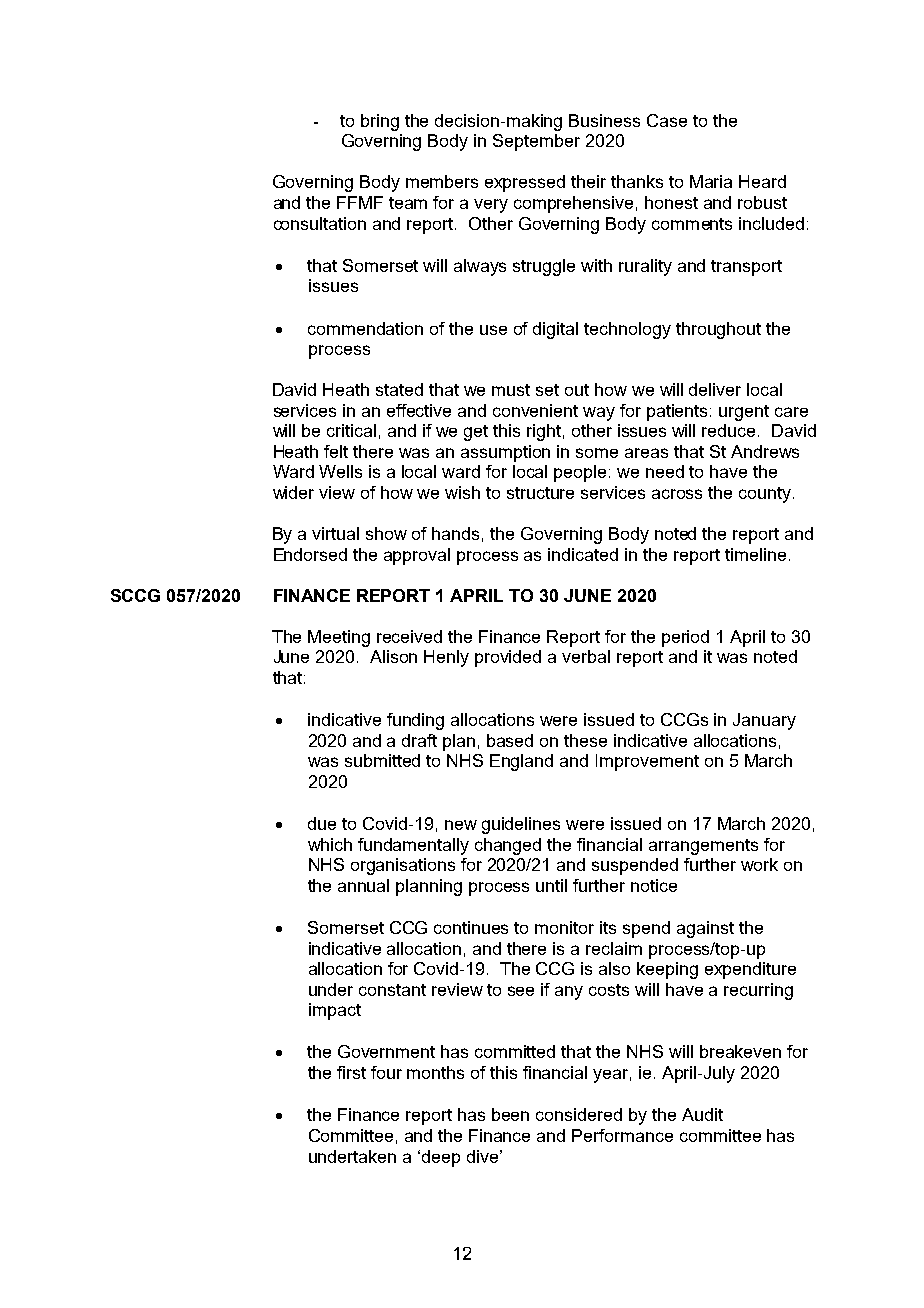 This image has width=924, height=1308. I want to click on Maria, so click(711, 181).
